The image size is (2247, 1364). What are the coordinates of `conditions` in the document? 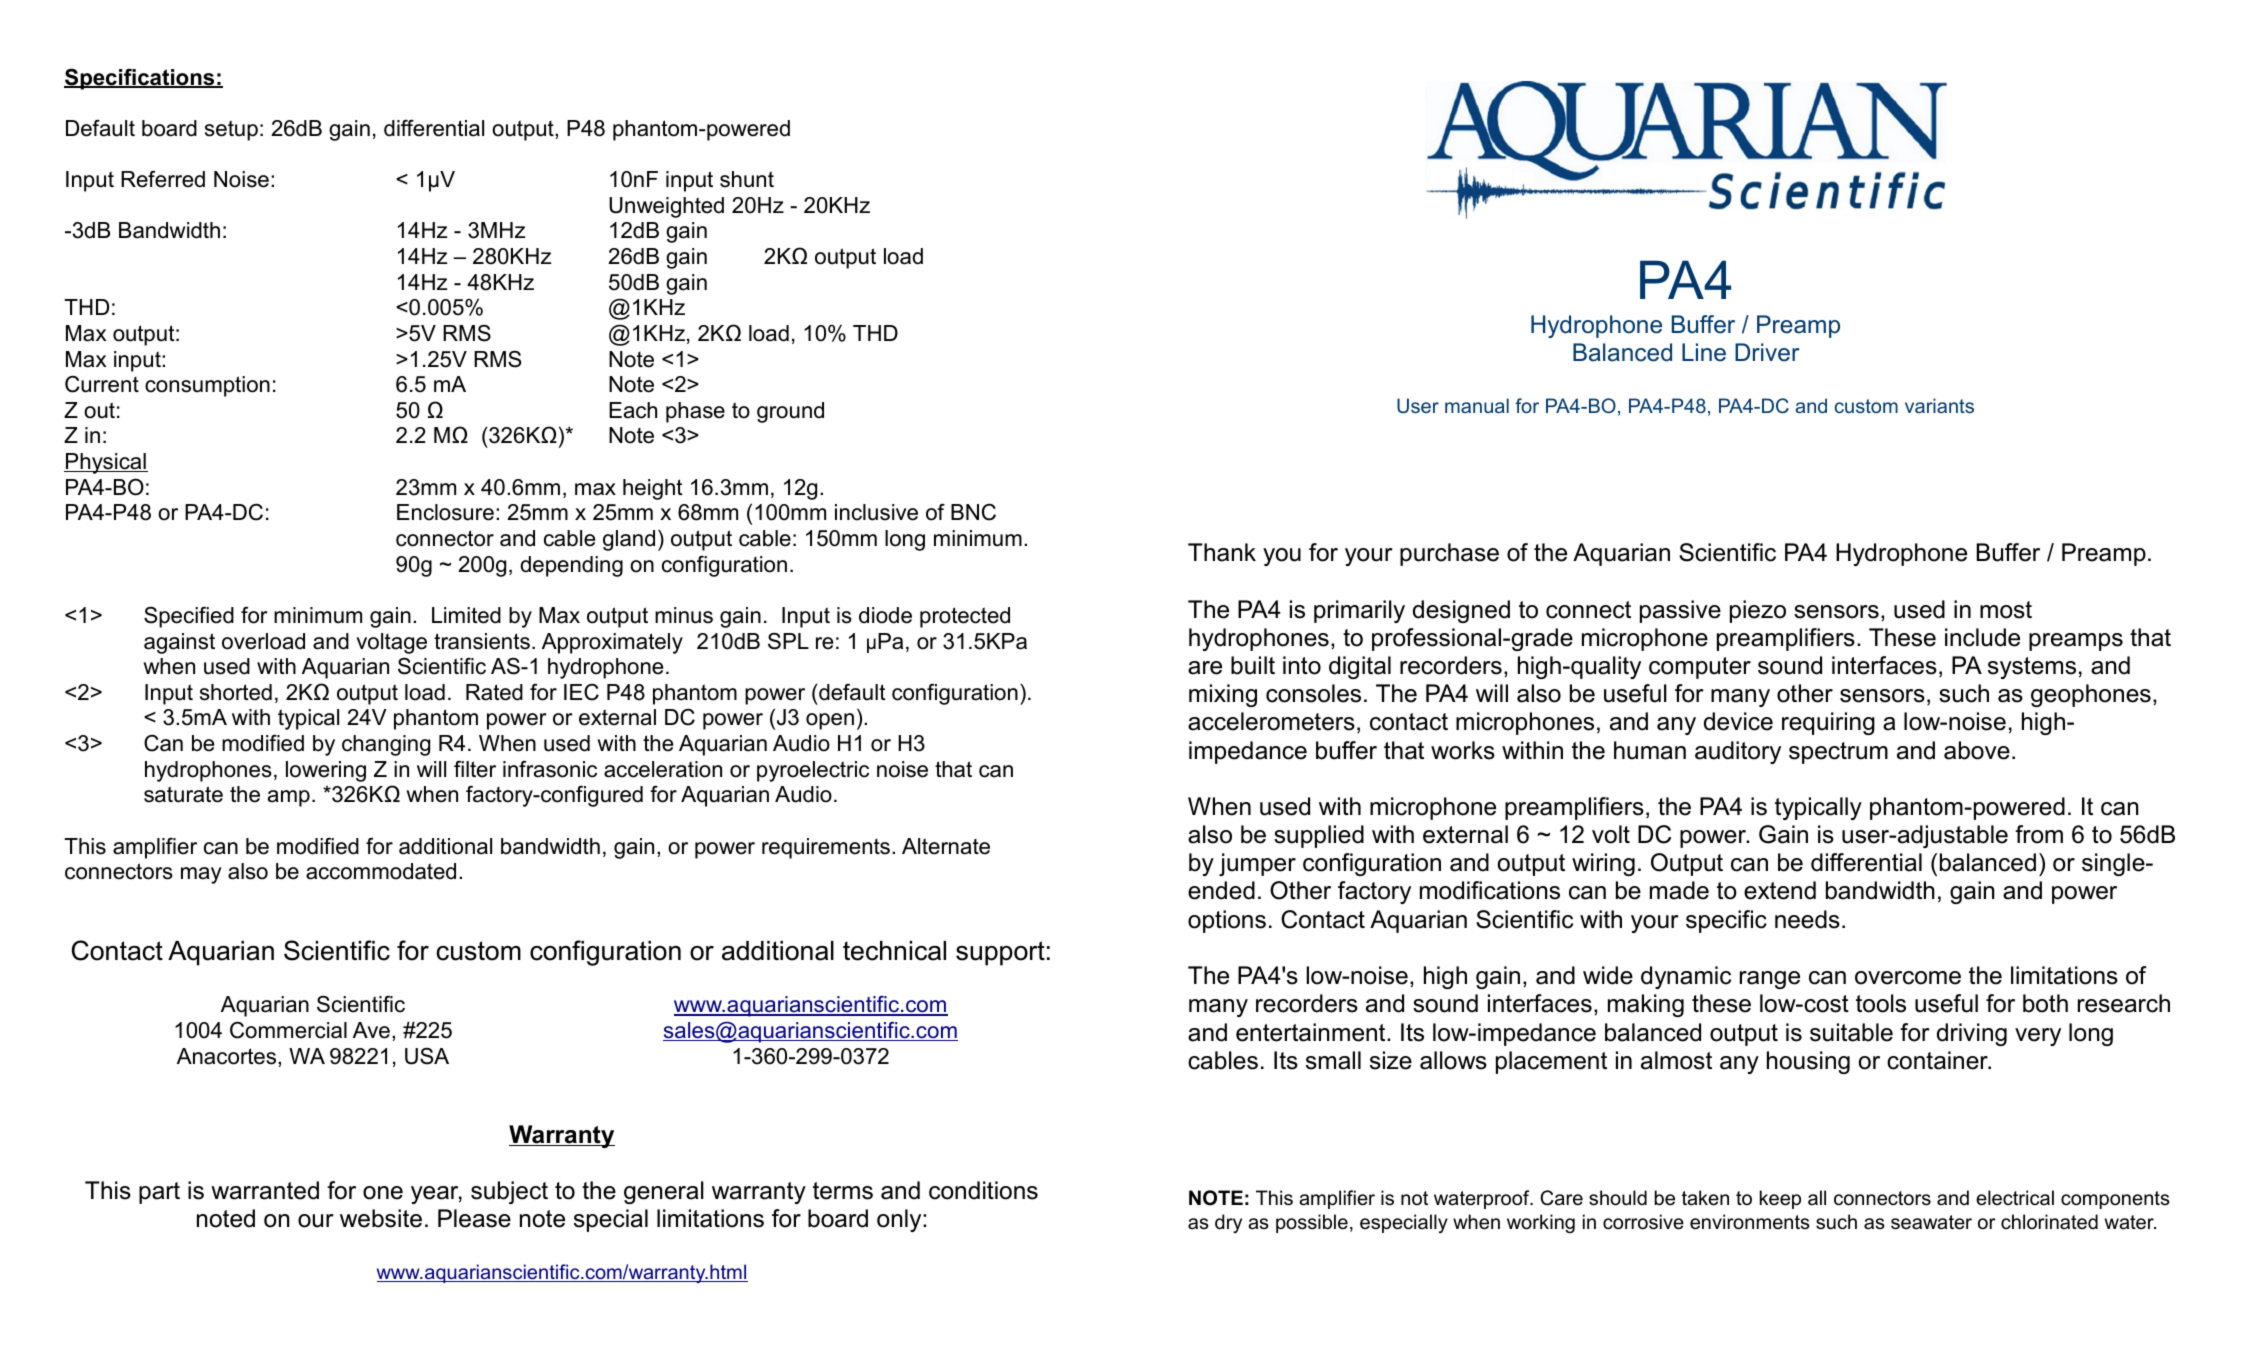 It's located at (983, 1190).
